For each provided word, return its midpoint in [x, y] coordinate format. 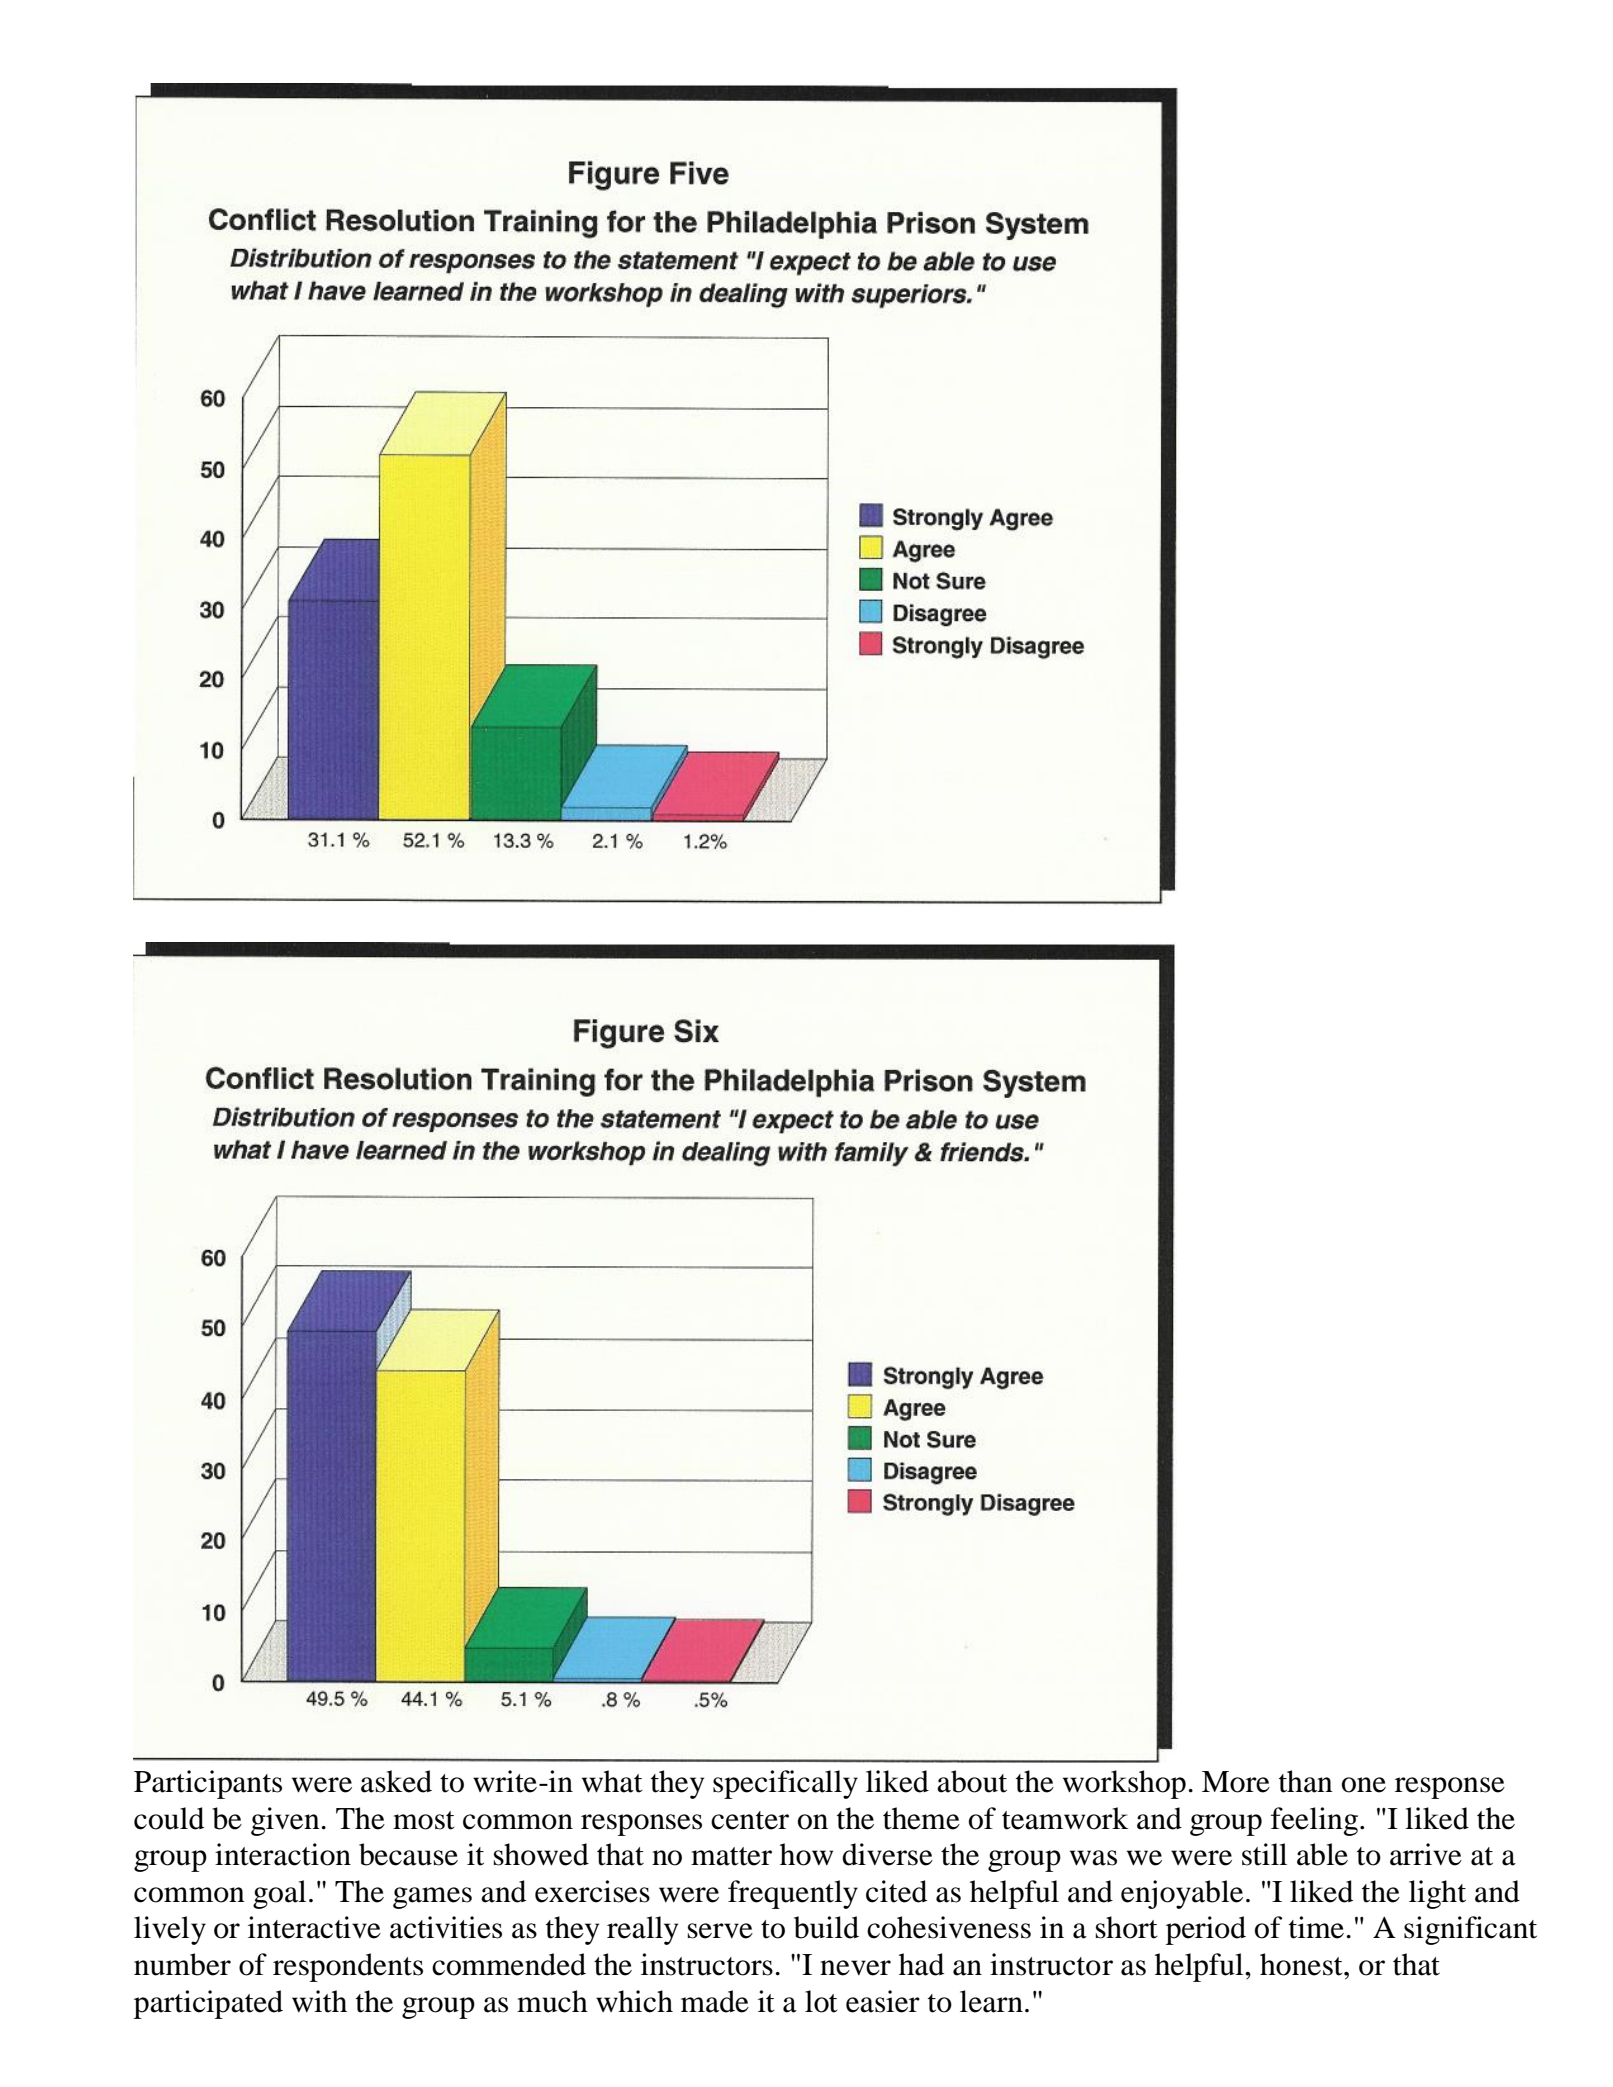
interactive [314, 1927]
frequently [793, 1894]
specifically [785, 1784]
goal [279, 1894]
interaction [283, 1854]
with [319, 2001]
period [1206, 1930]
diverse [887, 1854]
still [1264, 1854]
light [1437, 1894]
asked [396, 1781]
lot [821, 2001]
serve [720, 1931]
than [1306, 1781]
